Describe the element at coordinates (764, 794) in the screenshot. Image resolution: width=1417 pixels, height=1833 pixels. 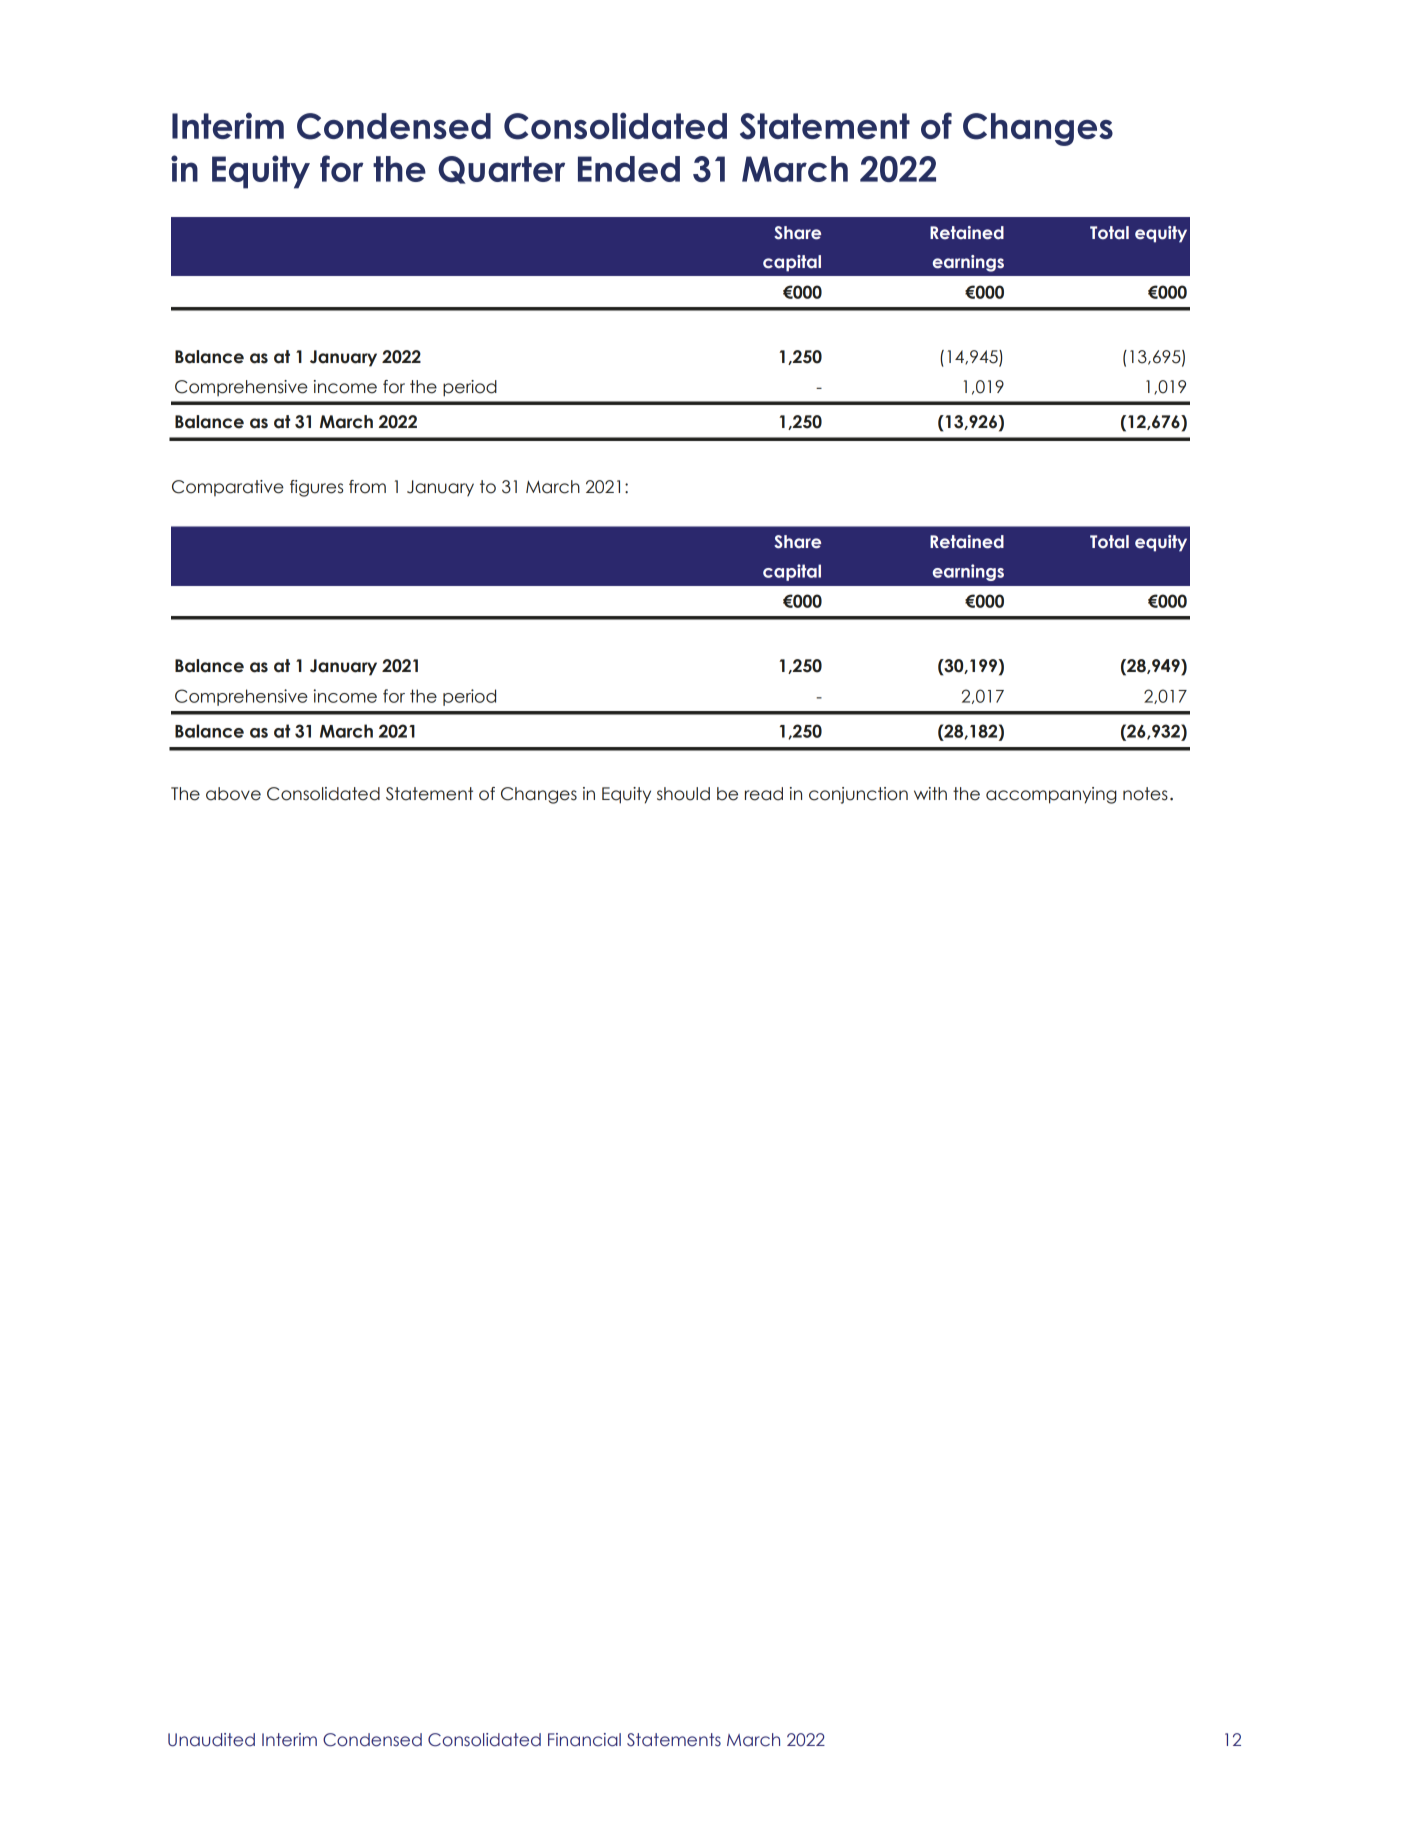
I see `read` at that location.
